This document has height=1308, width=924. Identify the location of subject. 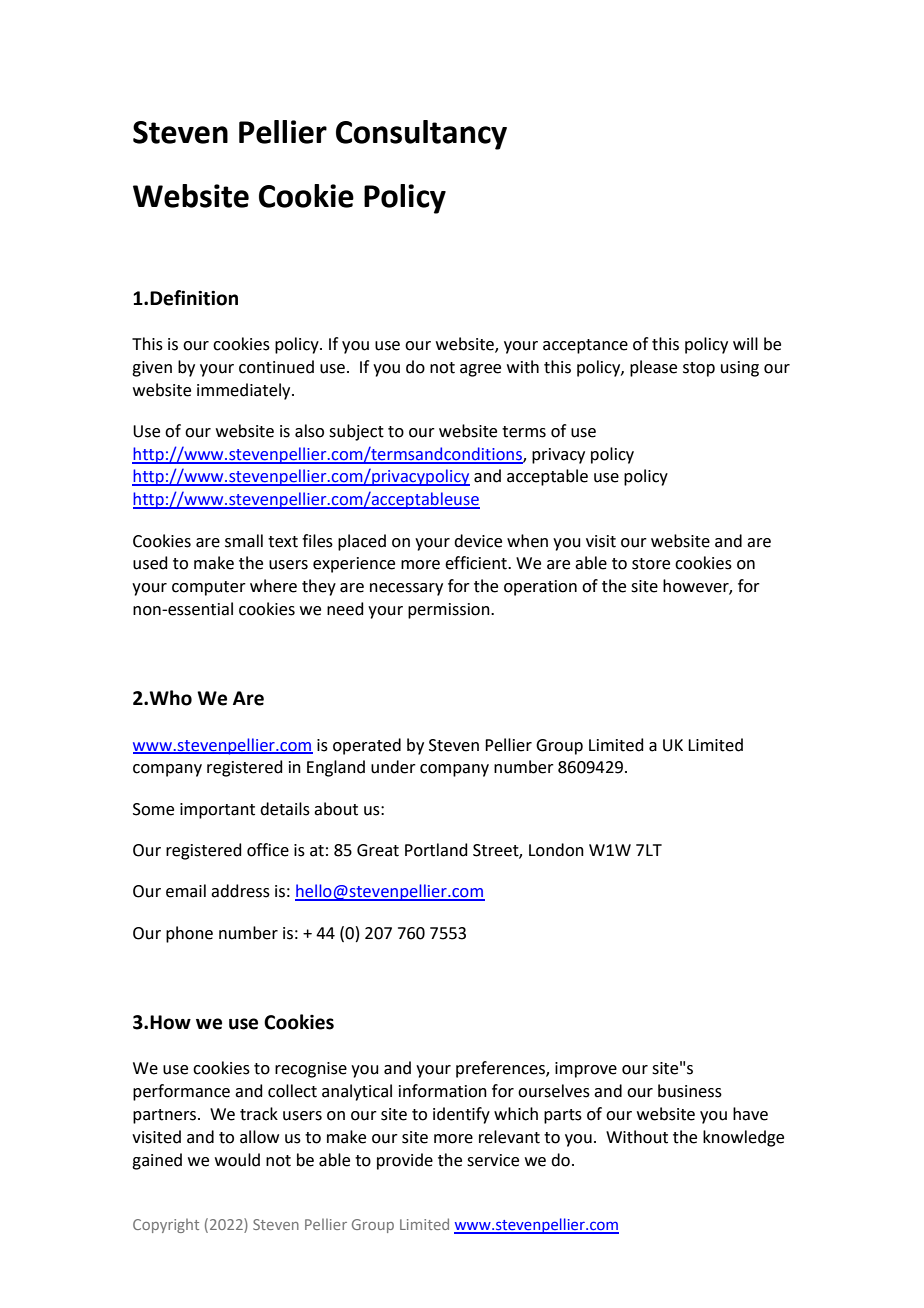
(356, 432).
